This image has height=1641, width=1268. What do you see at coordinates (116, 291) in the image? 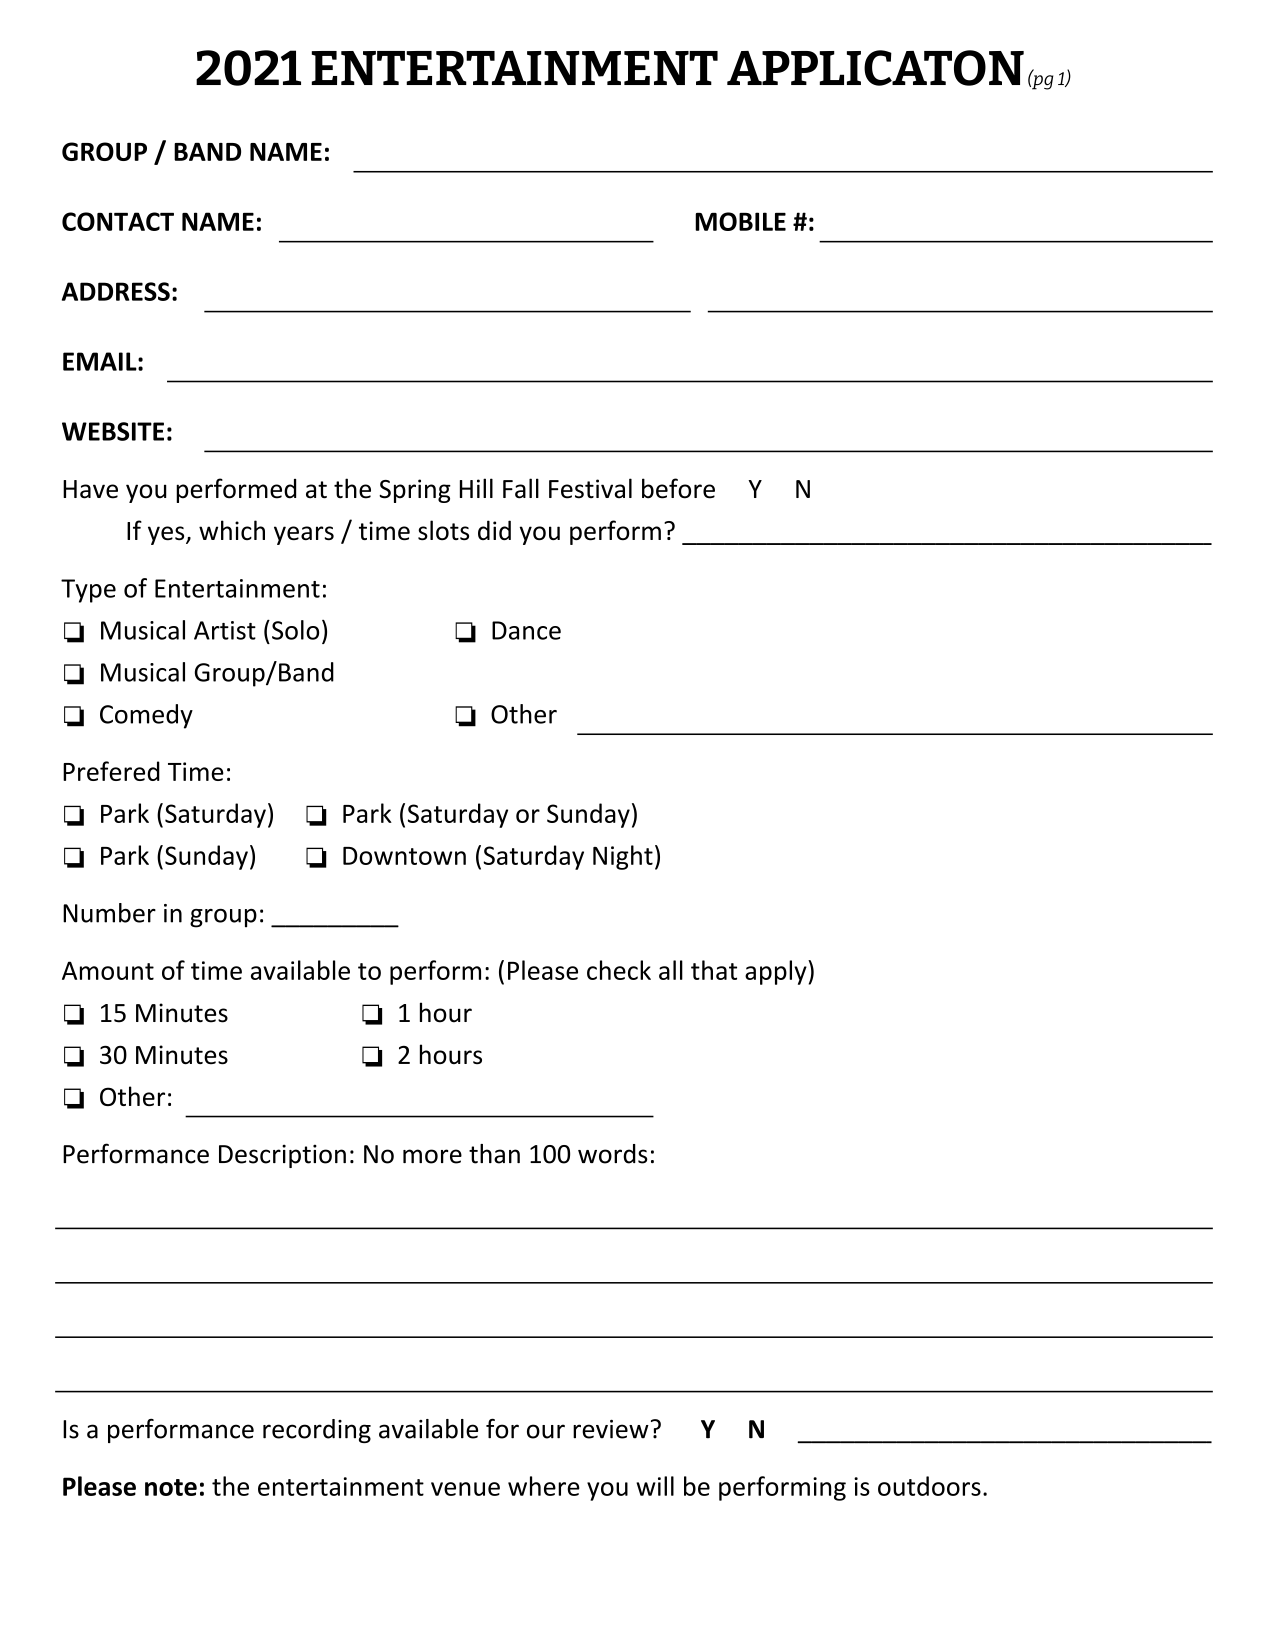
I see `ADDRESS` at bounding box center [116, 291].
